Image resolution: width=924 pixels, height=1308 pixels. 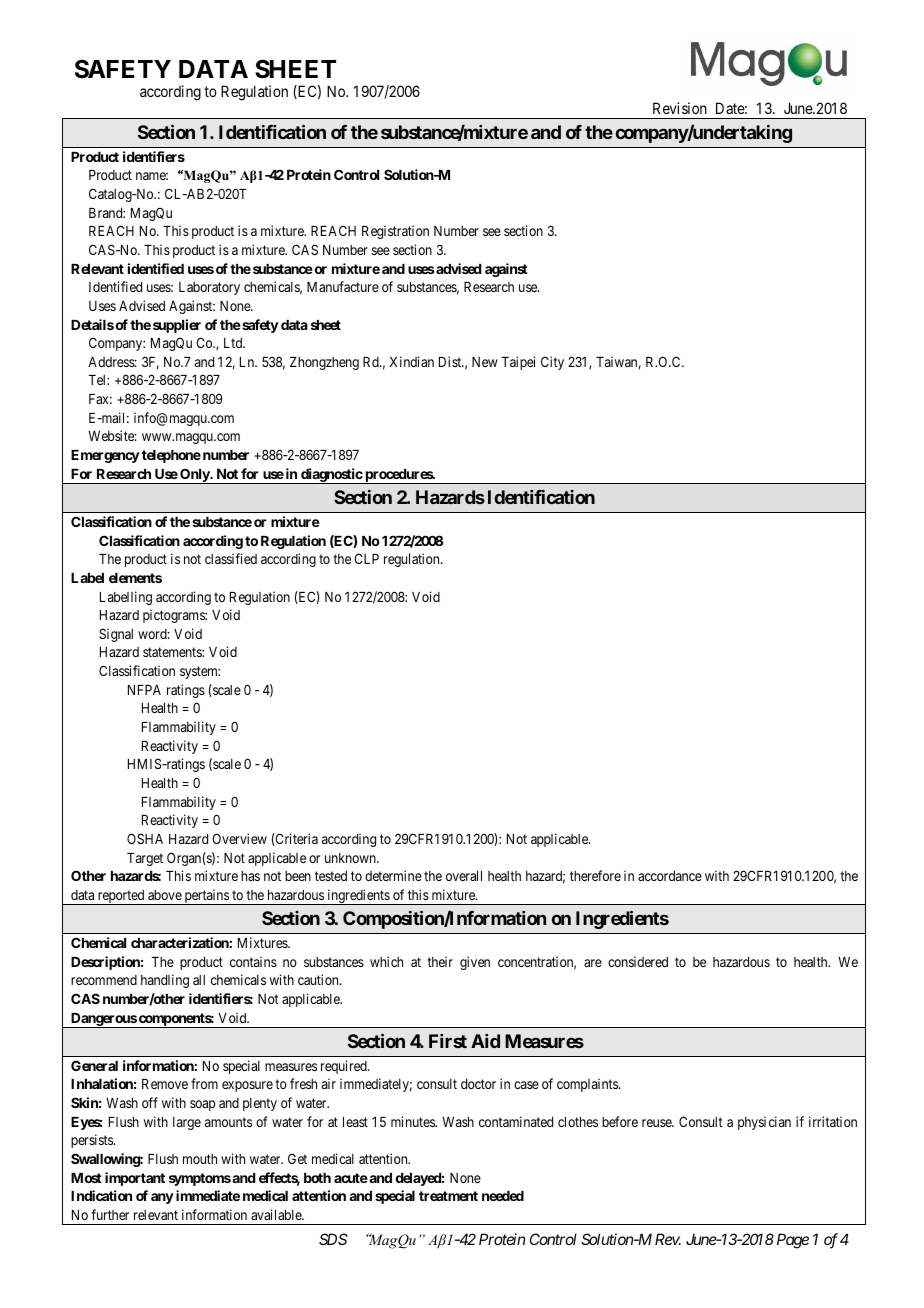 I want to click on Revision, so click(x=680, y=108).
